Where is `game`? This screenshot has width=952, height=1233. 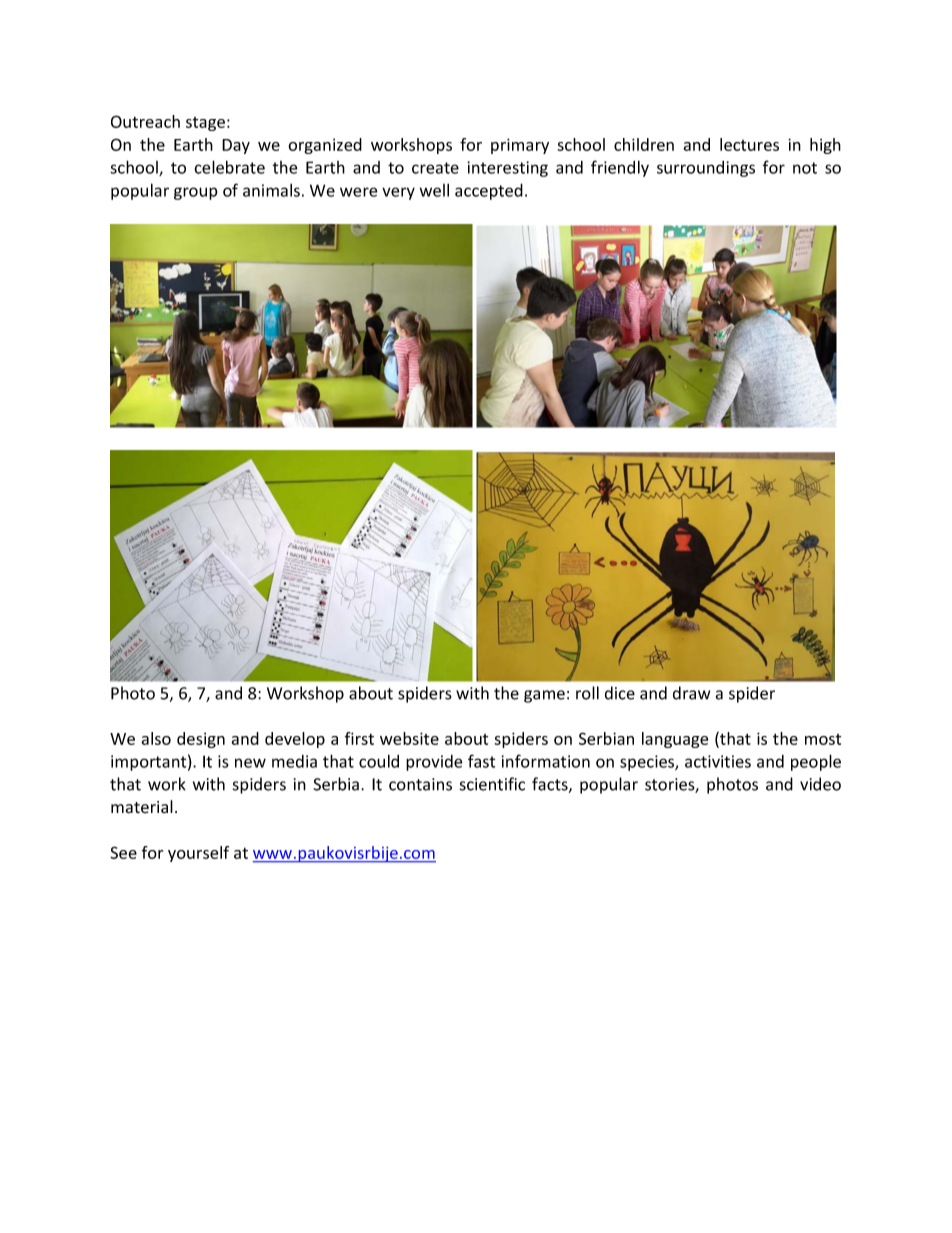 game is located at coordinates (544, 696).
